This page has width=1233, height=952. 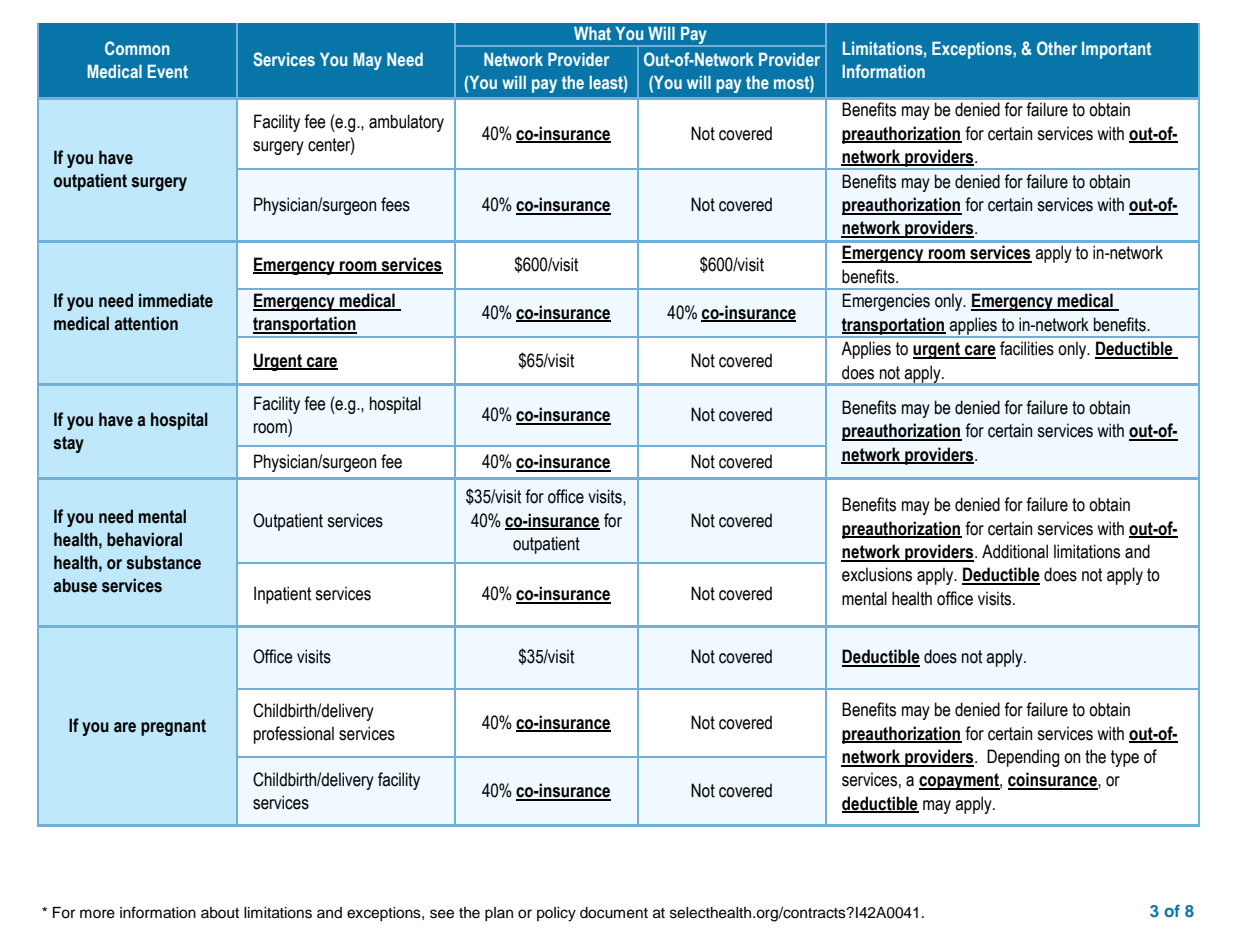 I want to click on stay, so click(x=68, y=444).
